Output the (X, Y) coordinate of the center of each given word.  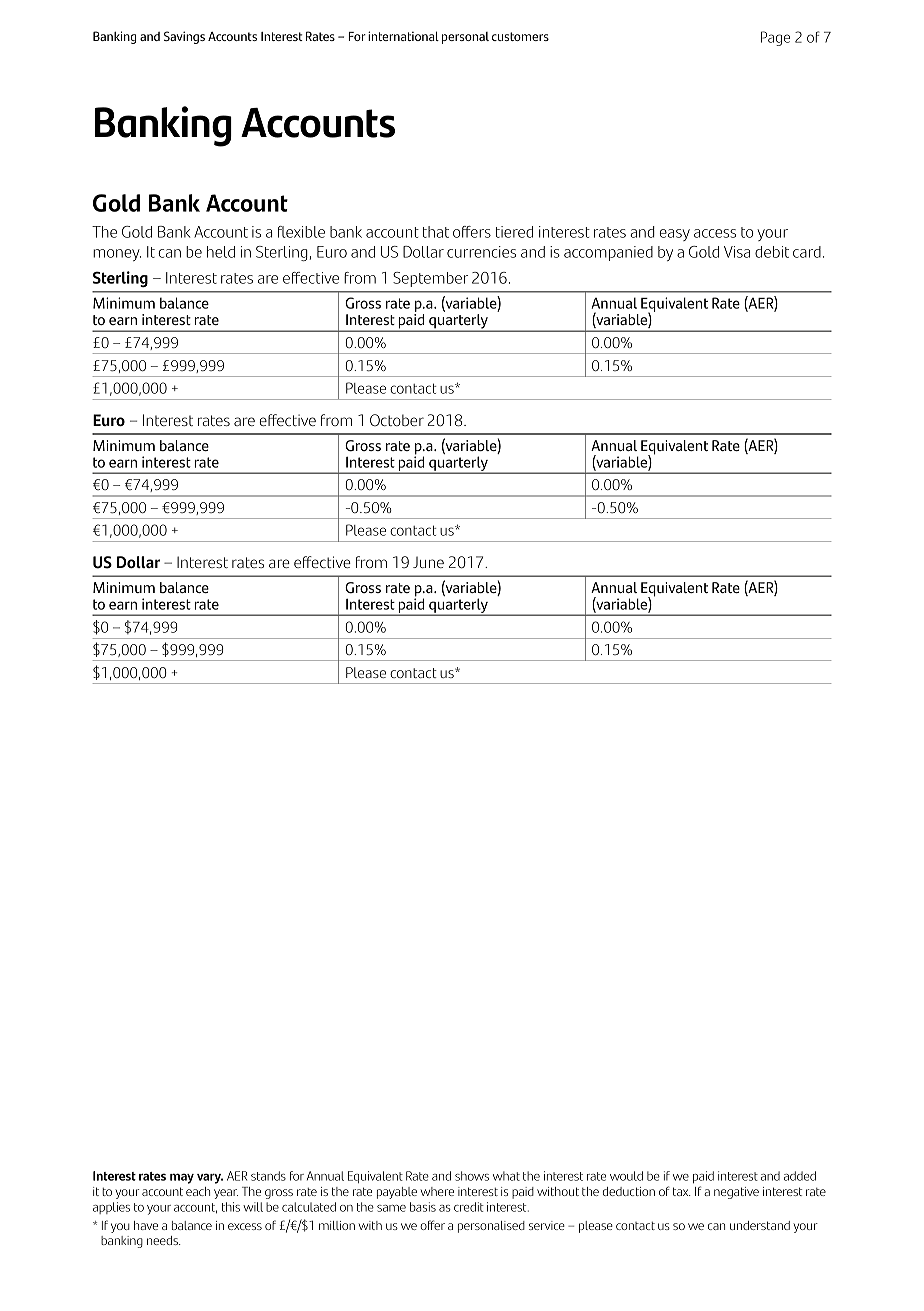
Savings (184, 37)
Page (775, 38)
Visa (737, 252)
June (428, 562)
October (397, 420)
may (182, 1178)
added (800, 1176)
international (403, 36)
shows (472, 1176)
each (198, 1191)
